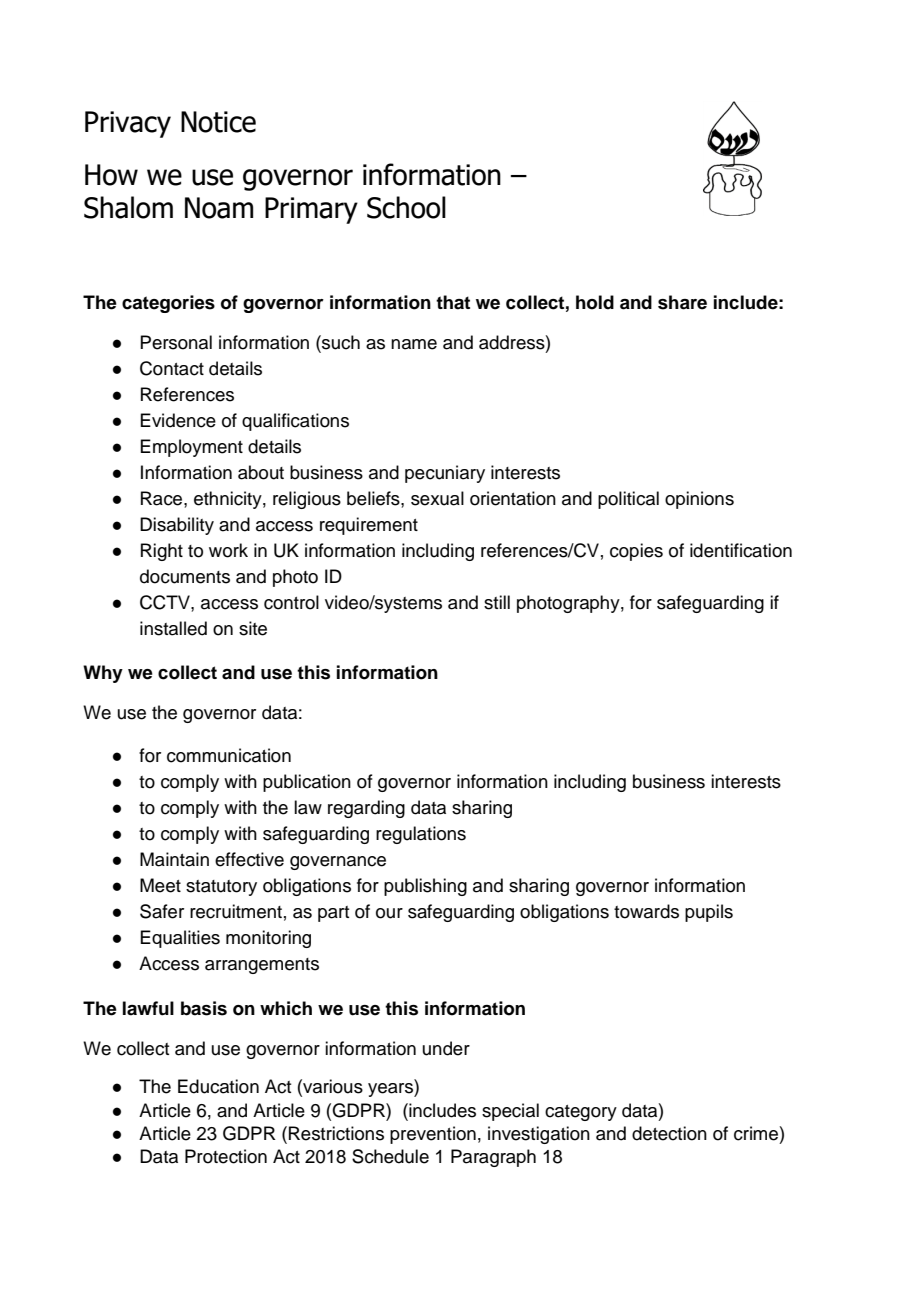  What do you see at coordinates (682, 302) in the image?
I see `share` at bounding box center [682, 302].
